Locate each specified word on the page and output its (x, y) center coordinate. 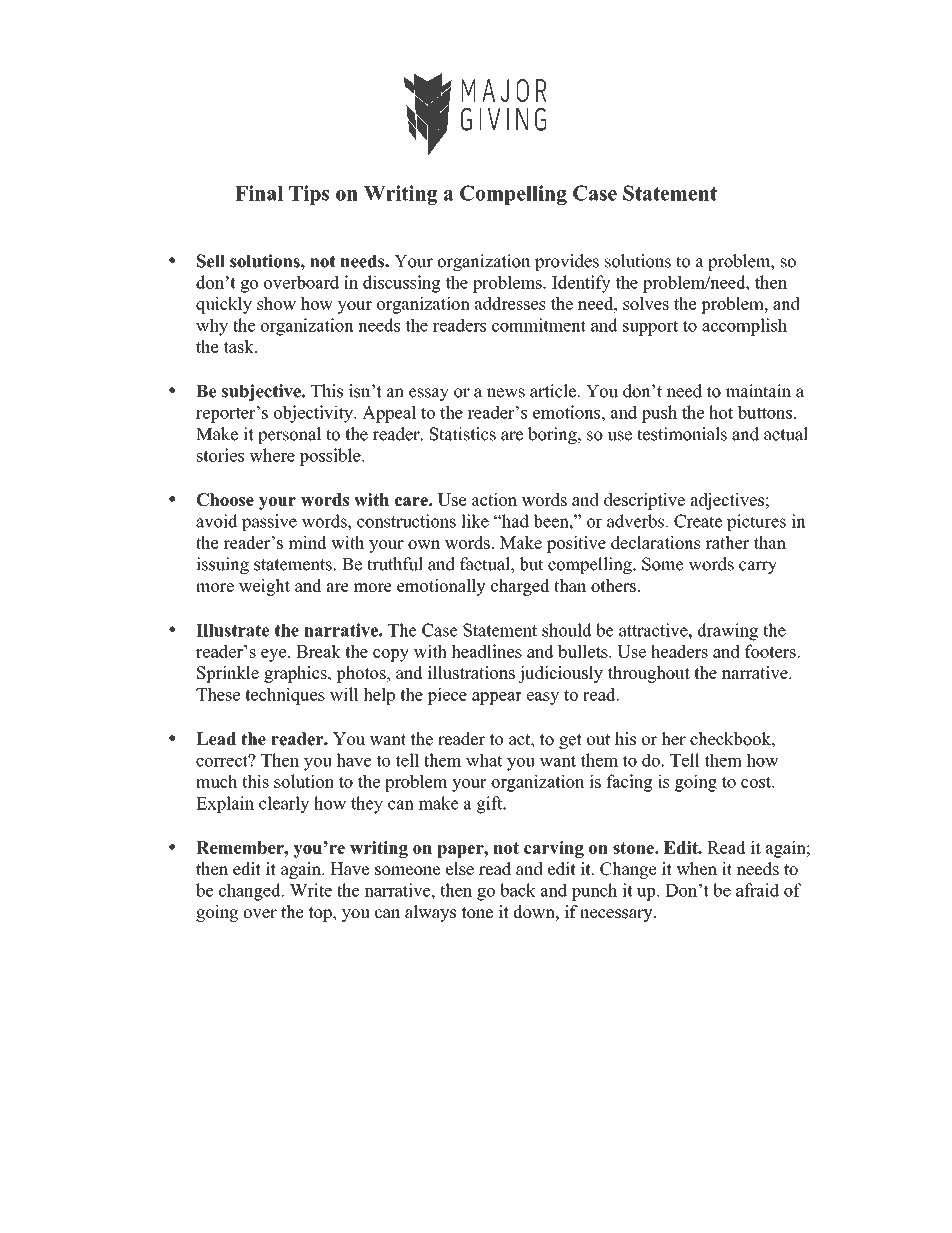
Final (259, 193)
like (475, 521)
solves (646, 303)
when (696, 869)
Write (311, 890)
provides (567, 262)
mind (307, 542)
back (518, 890)
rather (727, 542)
